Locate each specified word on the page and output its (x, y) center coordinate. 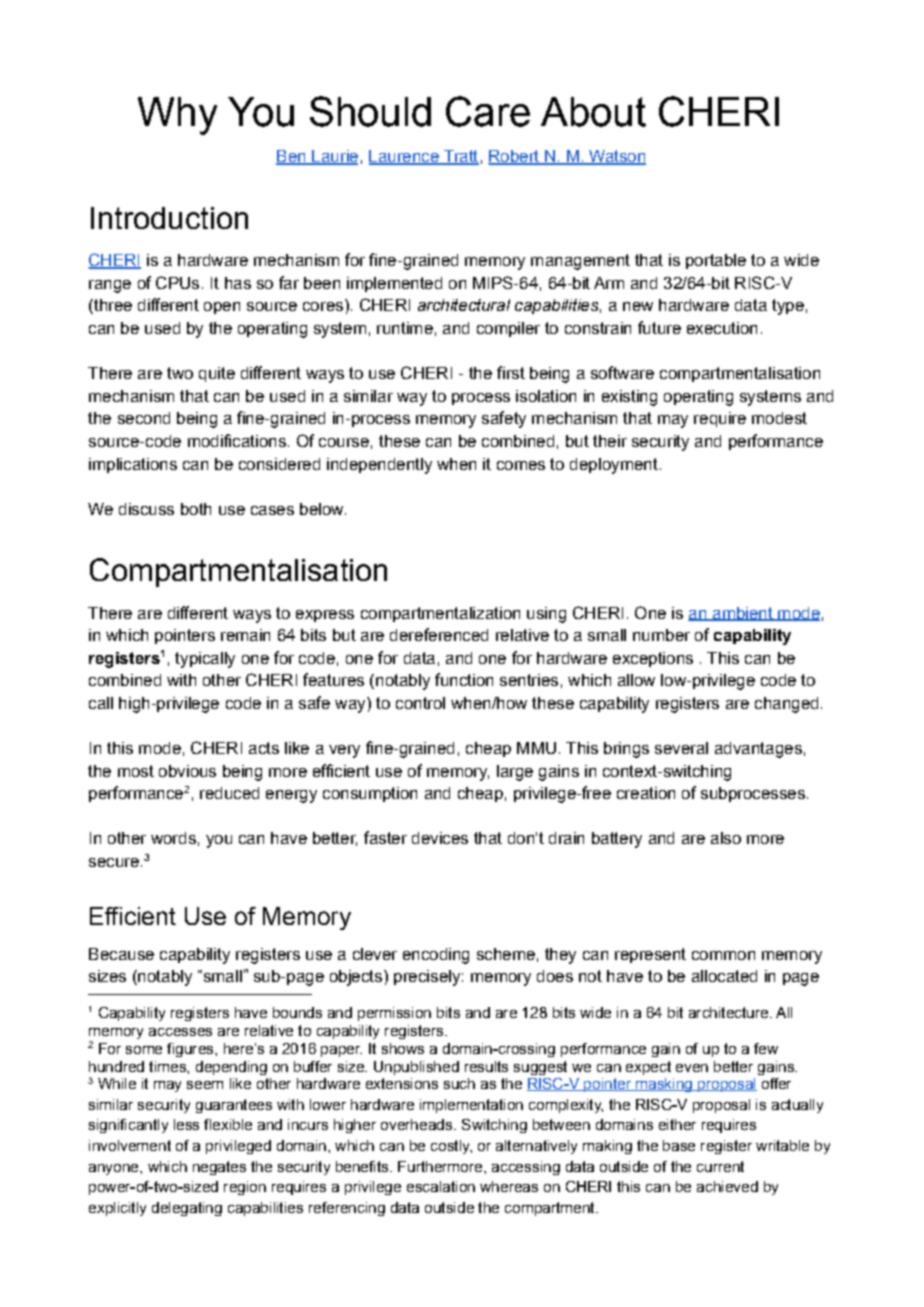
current (720, 1166)
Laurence (405, 157)
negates (219, 1168)
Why (177, 116)
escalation (441, 1186)
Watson (616, 157)
